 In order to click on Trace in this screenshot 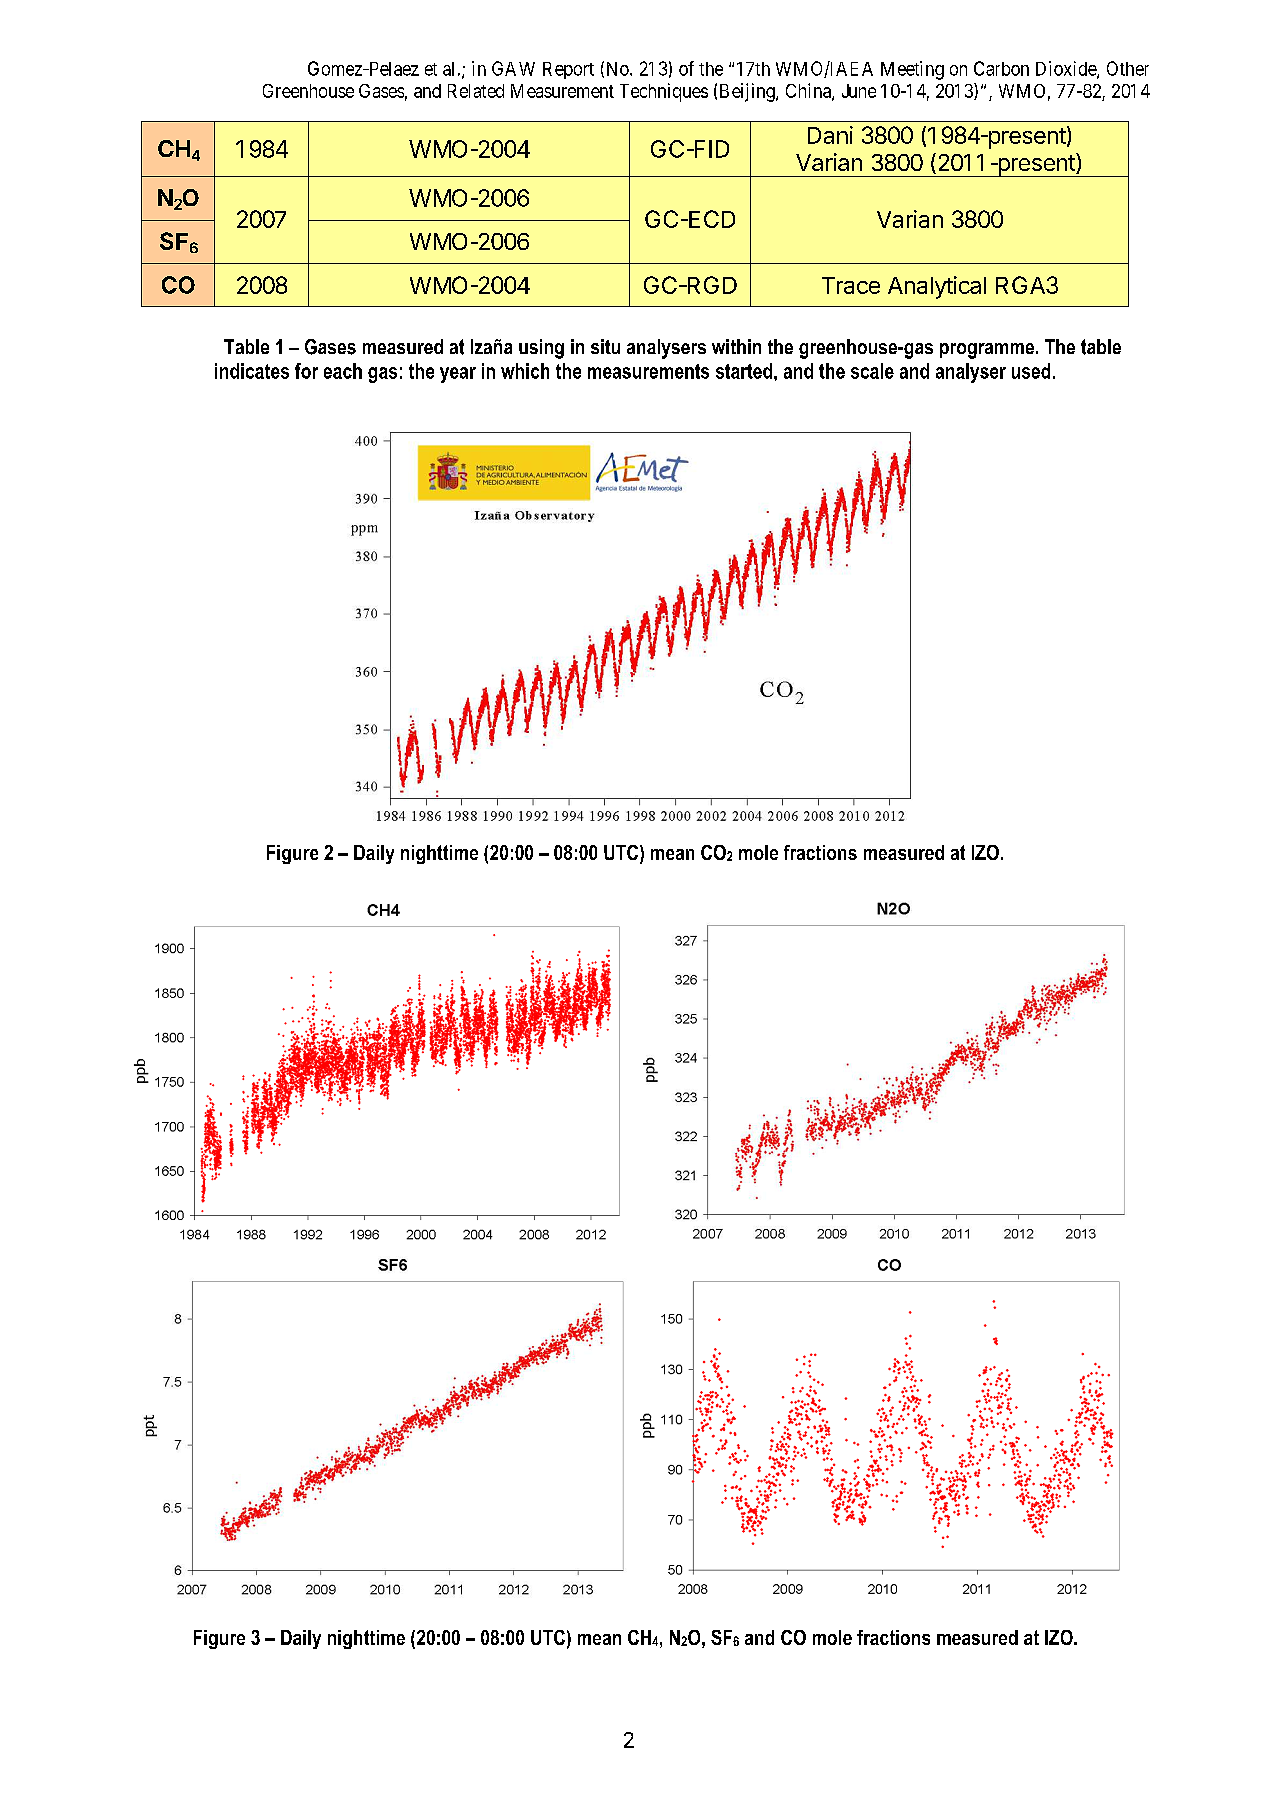, I will do `click(851, 285)`.
